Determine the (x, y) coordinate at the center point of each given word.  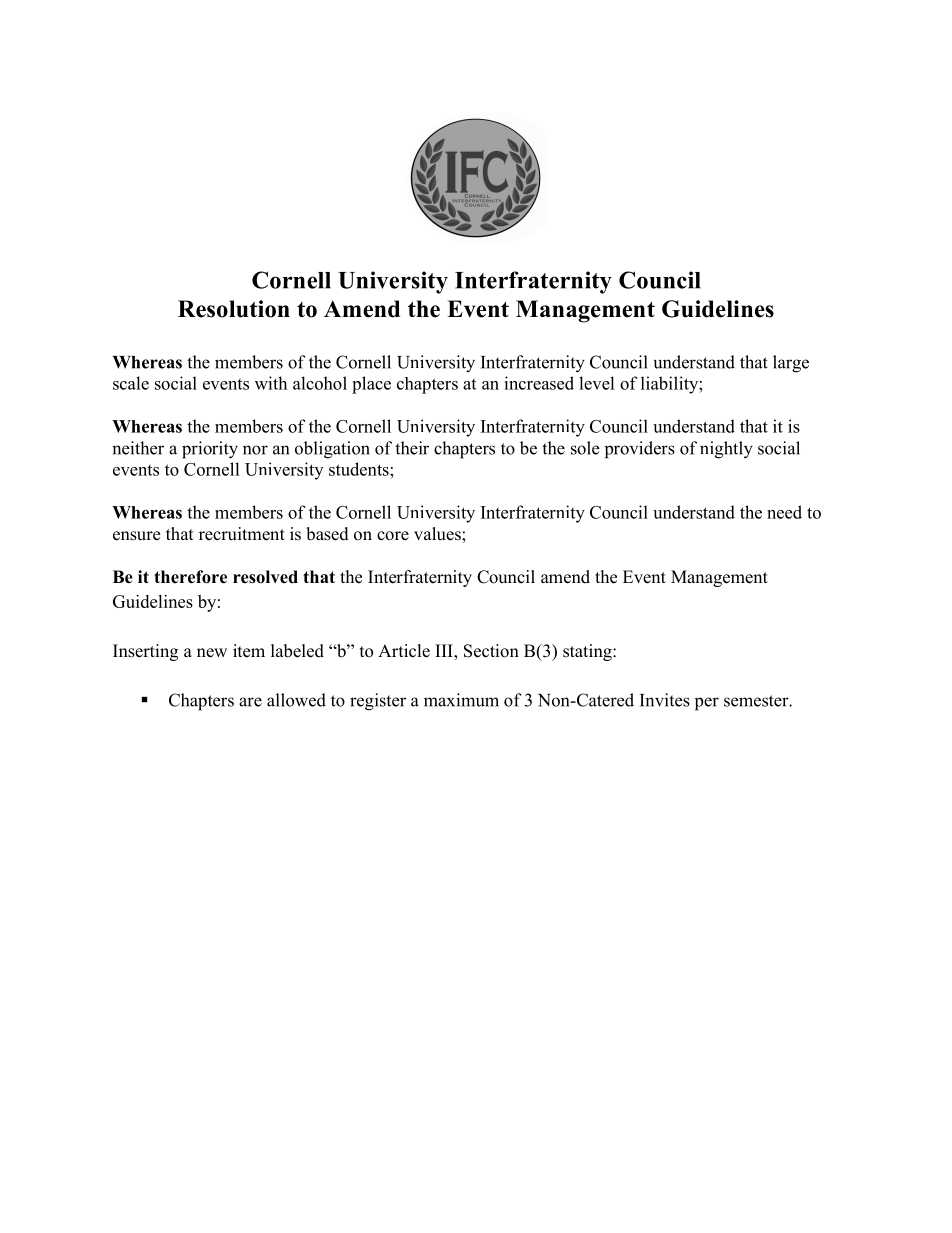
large (791, 364)
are (250, 702)
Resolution (234, 309)
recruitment (242, 534)
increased (539, 383)
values (438, 534)
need (784, 512)
